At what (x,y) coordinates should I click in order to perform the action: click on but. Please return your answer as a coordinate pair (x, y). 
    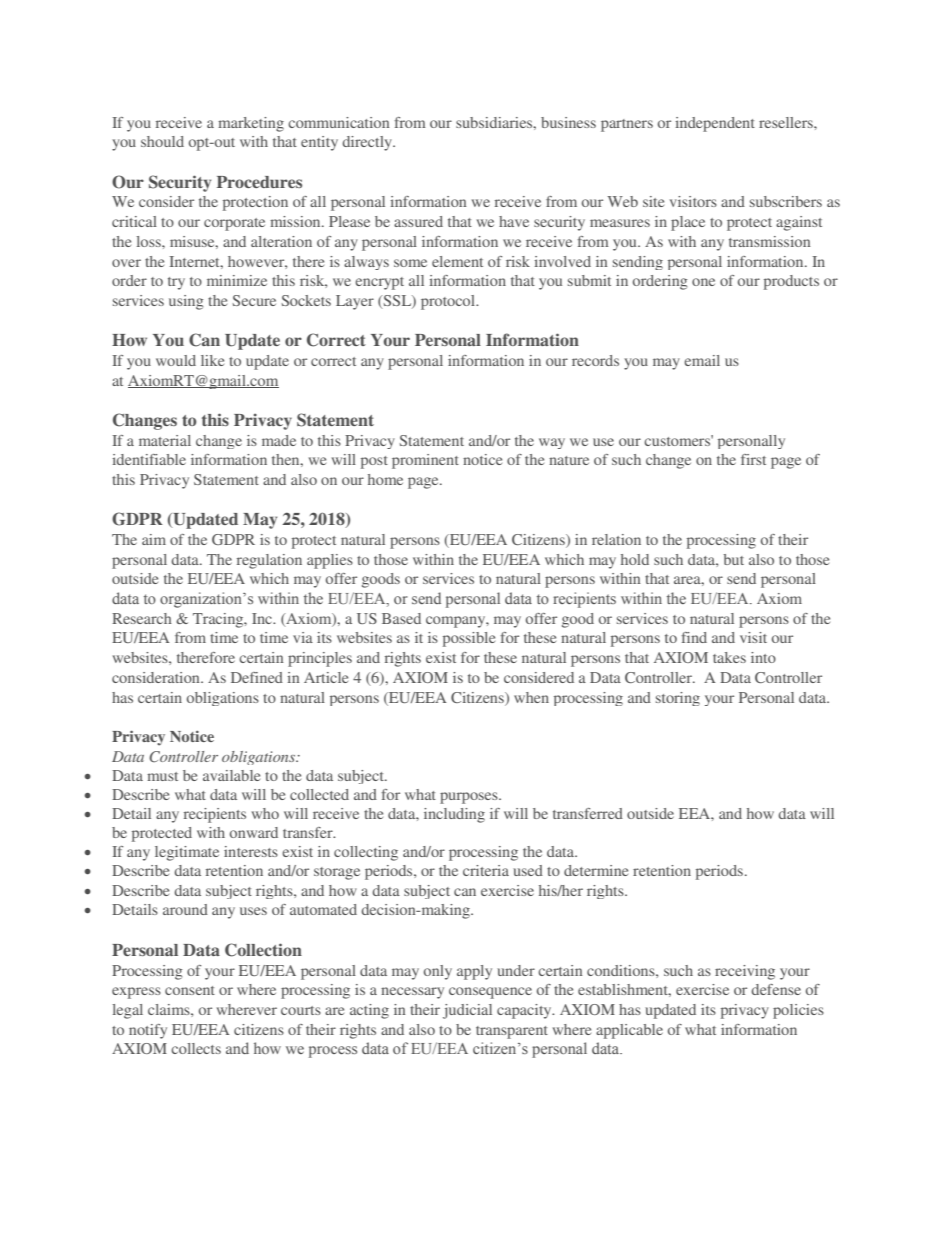
    Looking at the image, I should click on (734, 559).
